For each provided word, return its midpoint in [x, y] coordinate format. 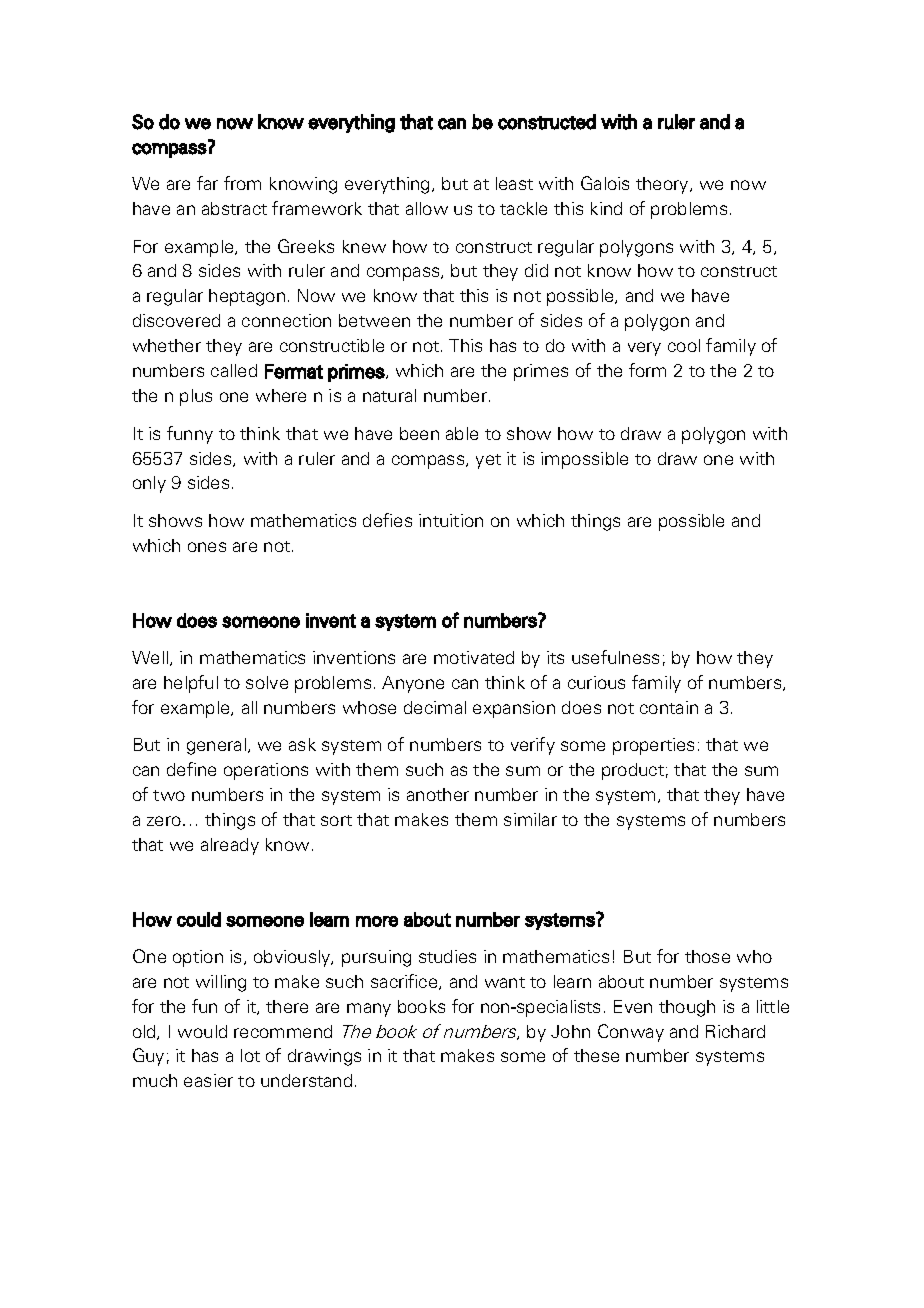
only [149, 484]
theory [663, 185]
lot [250, 1055]
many [369, 1010]
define [191, 769]
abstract [234, 208]
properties [653, 746]
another [438, 794]
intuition [451, 520]
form [647, 370]
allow [427, 208]
